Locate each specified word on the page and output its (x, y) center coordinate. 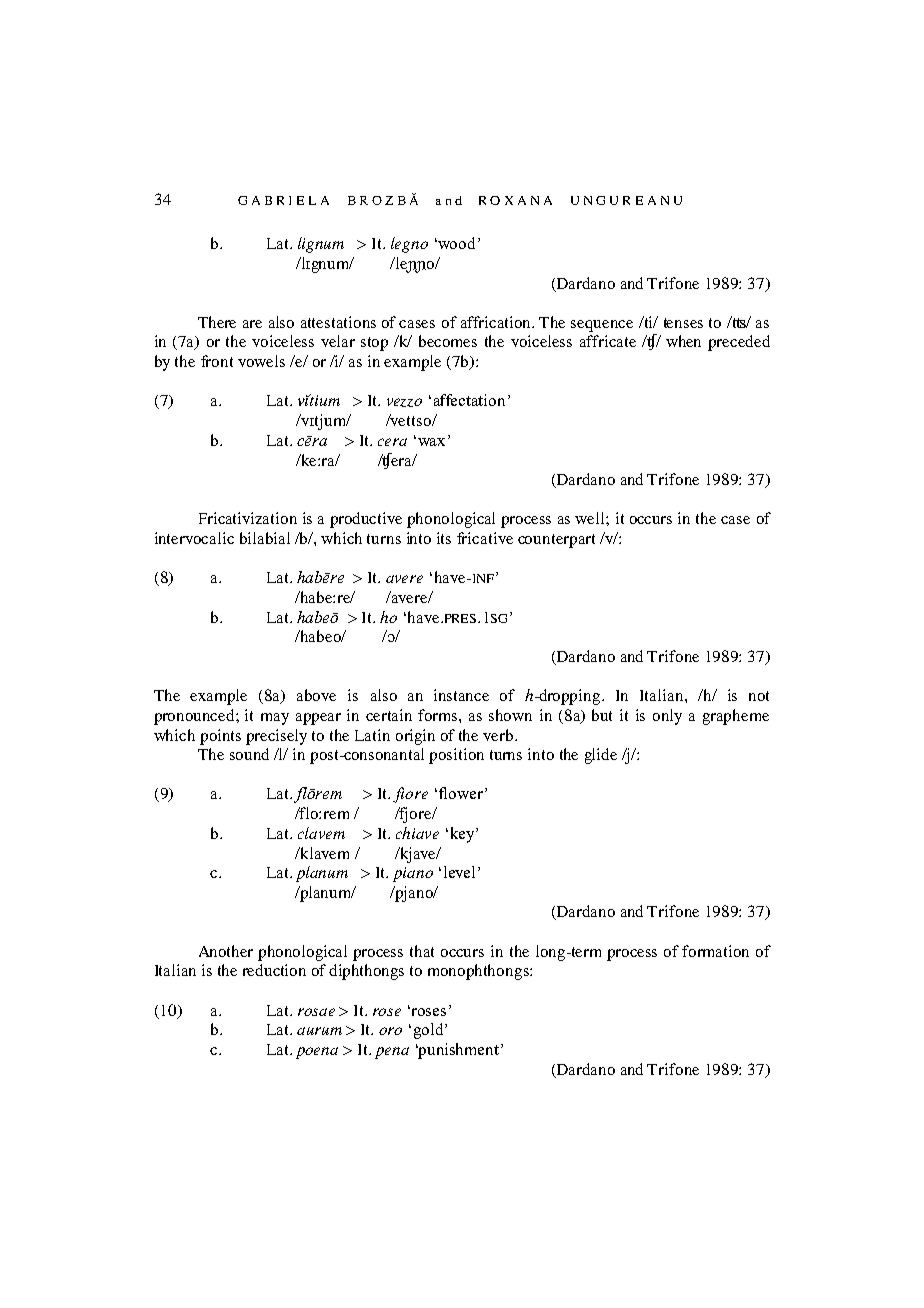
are (252, 324)
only (667, 717)
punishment (458, 1051)
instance (461, 695)
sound (249, 754)
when (683, 341)
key (464, 835)
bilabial (265, 538)
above (316, 695)
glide (601, 756)
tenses (683, 323)
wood (457, 243)
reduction (274, 970)
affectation (469, 400)
